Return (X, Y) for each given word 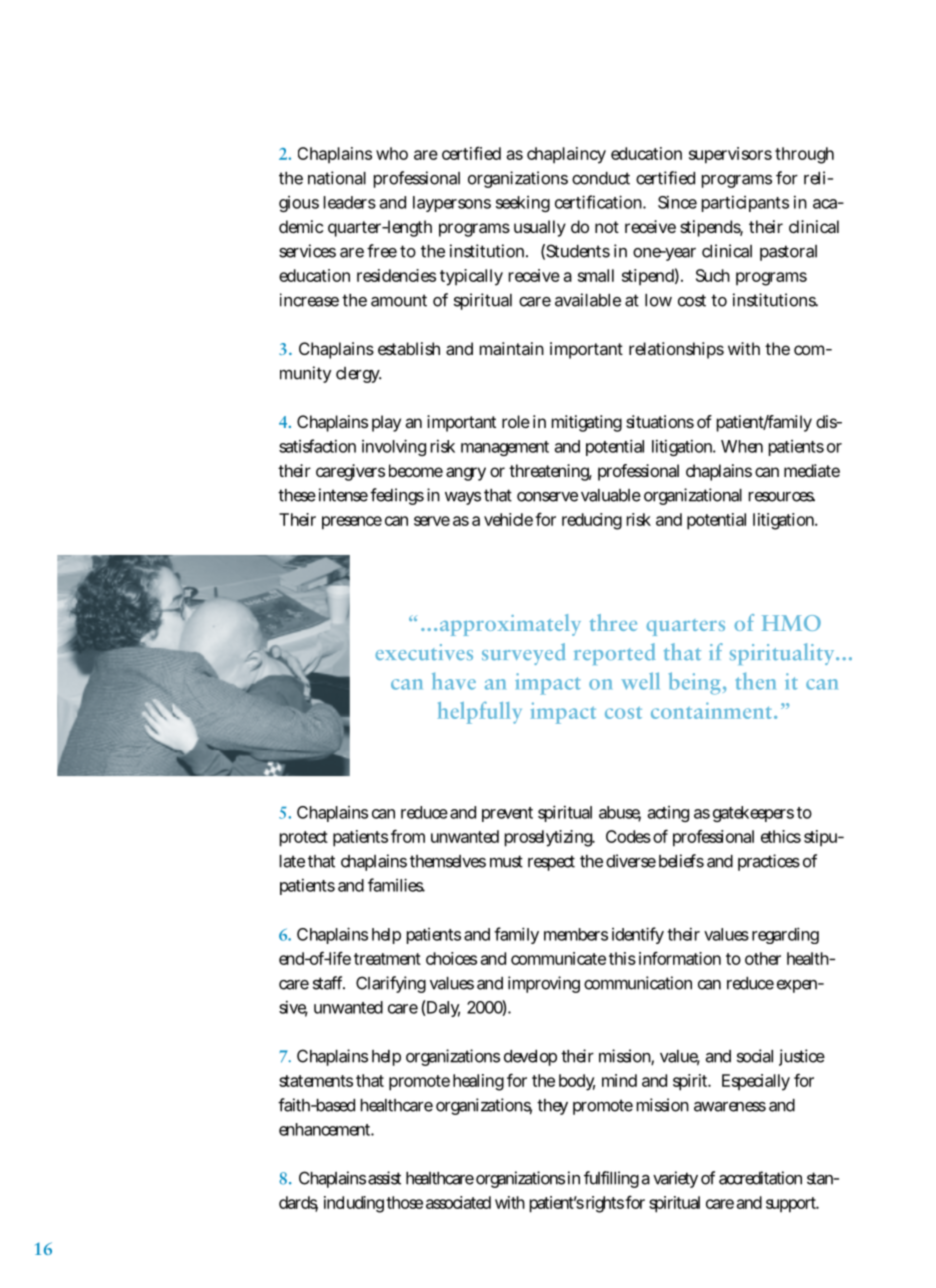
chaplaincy (566, 155)
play (386, 423)
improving (544, 984)
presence (352, 523)
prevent (507, 814)
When (742, 446)
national (337, 178)
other (763, 958)
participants (745, 204)
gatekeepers (753, 814)
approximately (510, 625)
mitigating (587, 423)
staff (329, 983)
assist (384, 1178)
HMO (791, 623)
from (408, 836)
